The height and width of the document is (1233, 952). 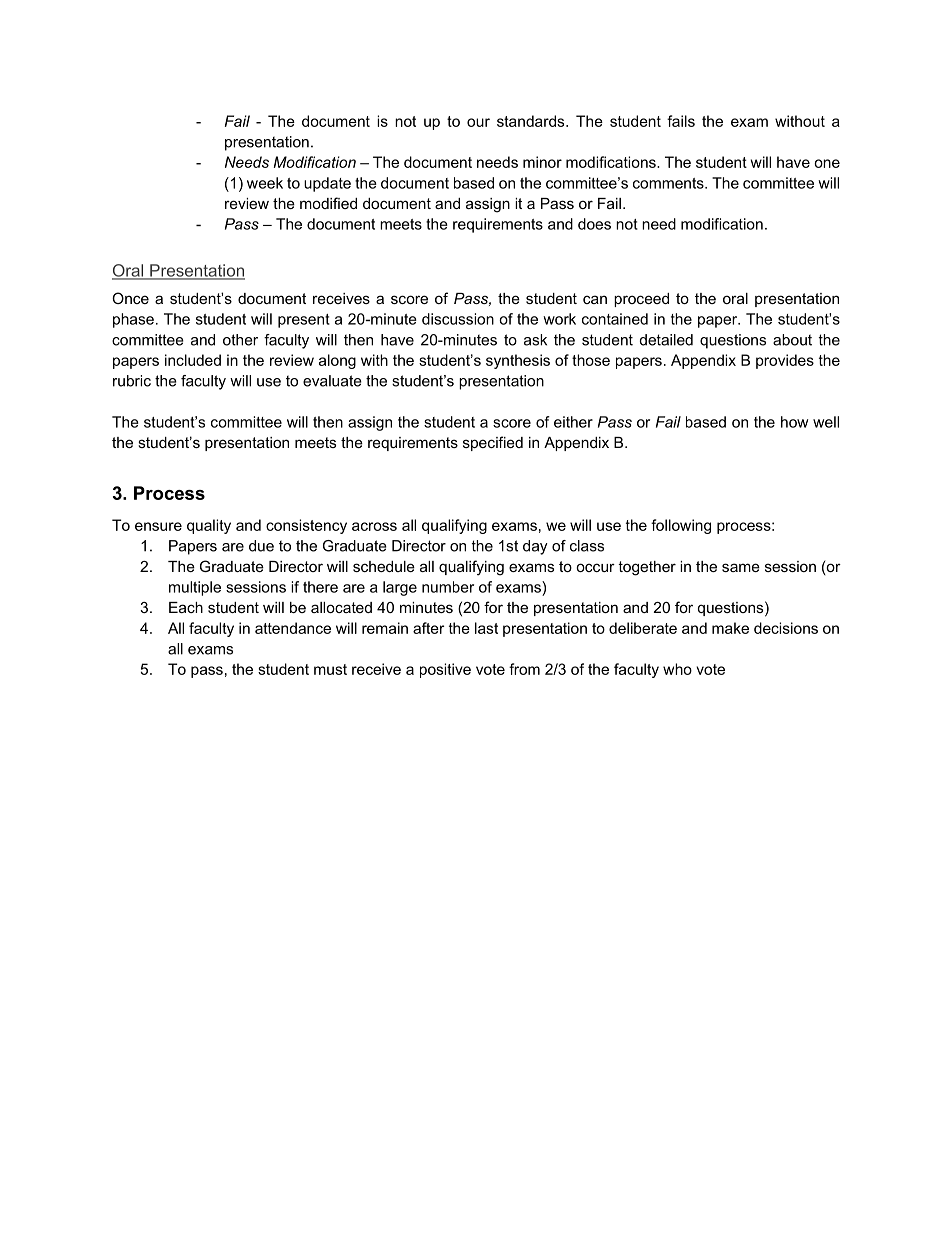 What do you see at coordinates (478, 122) in the document?
I see `our` at bounding box center [478, 122].
